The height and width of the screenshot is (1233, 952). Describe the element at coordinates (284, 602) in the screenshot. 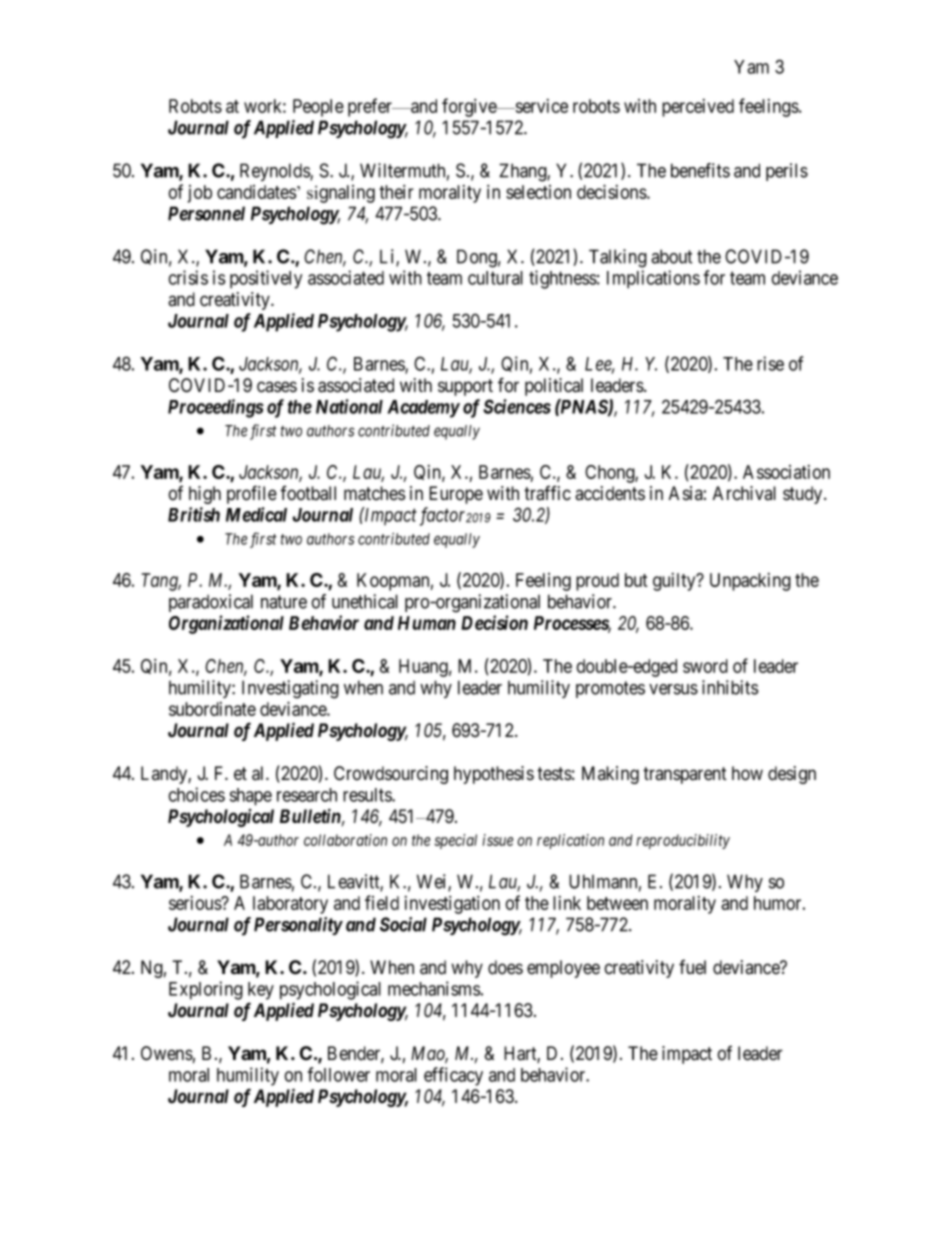

I see `nature` at that location.
